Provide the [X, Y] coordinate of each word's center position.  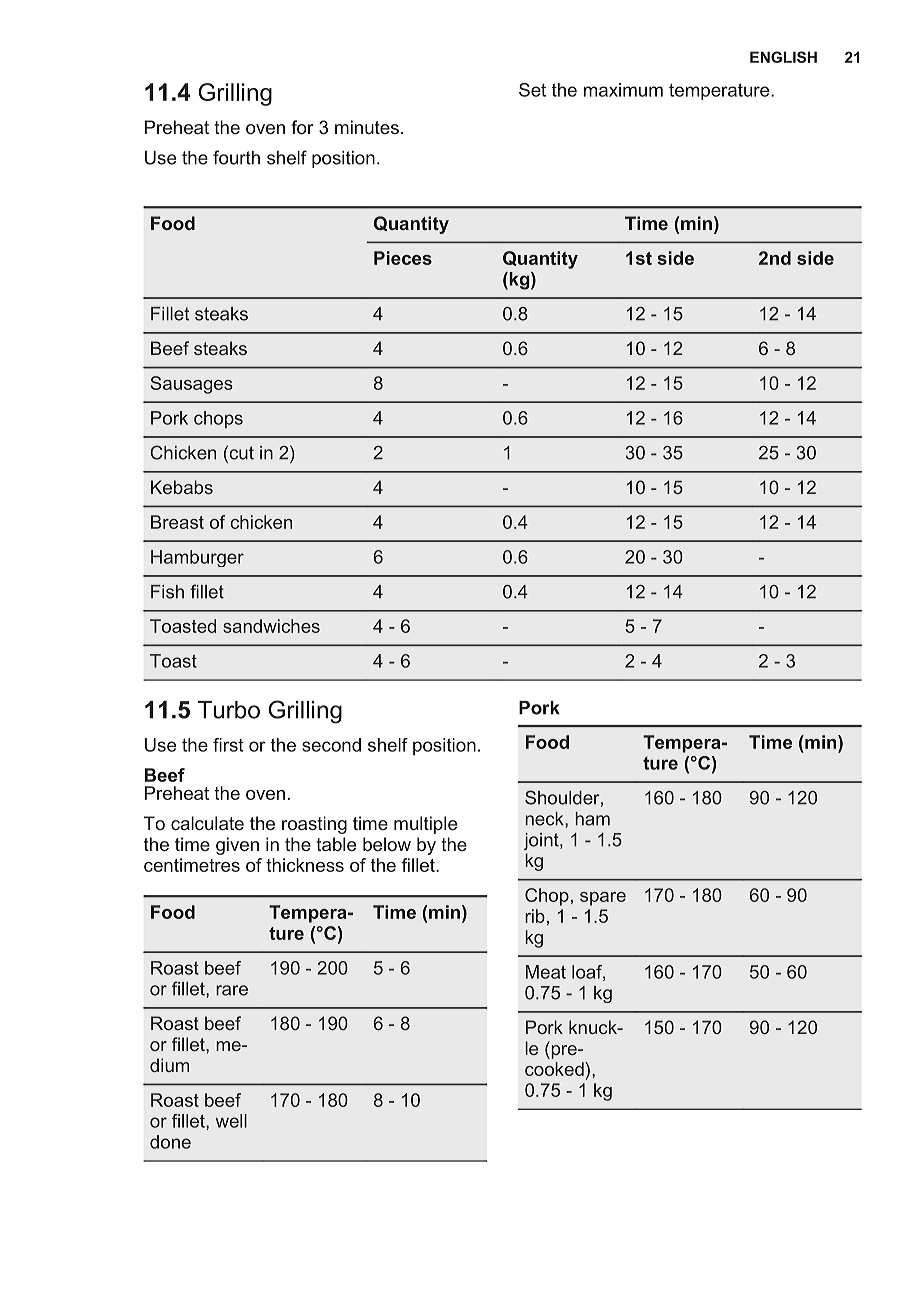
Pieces [403, 258]
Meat [546, 972]
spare [603, 899]
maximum [623, 90]
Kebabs [182, 487]
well [231, 1121]
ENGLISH [783, 57]
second [331, 745]
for [302, 127]
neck [546, 819]
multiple [425, 825]
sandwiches [271, 626]
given [237, 846]
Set [532, 90]
